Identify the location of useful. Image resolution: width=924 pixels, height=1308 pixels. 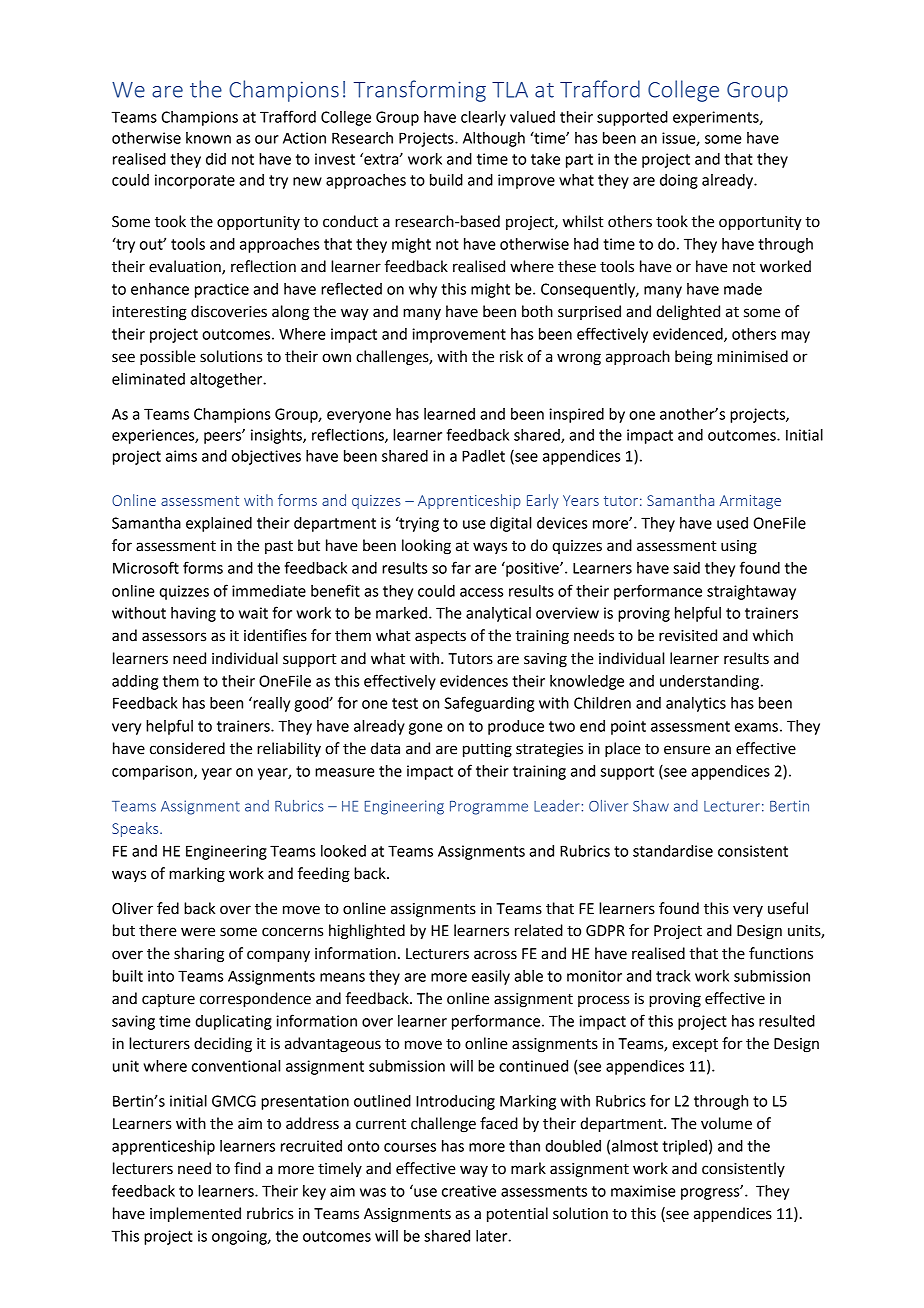
(788, 908).
